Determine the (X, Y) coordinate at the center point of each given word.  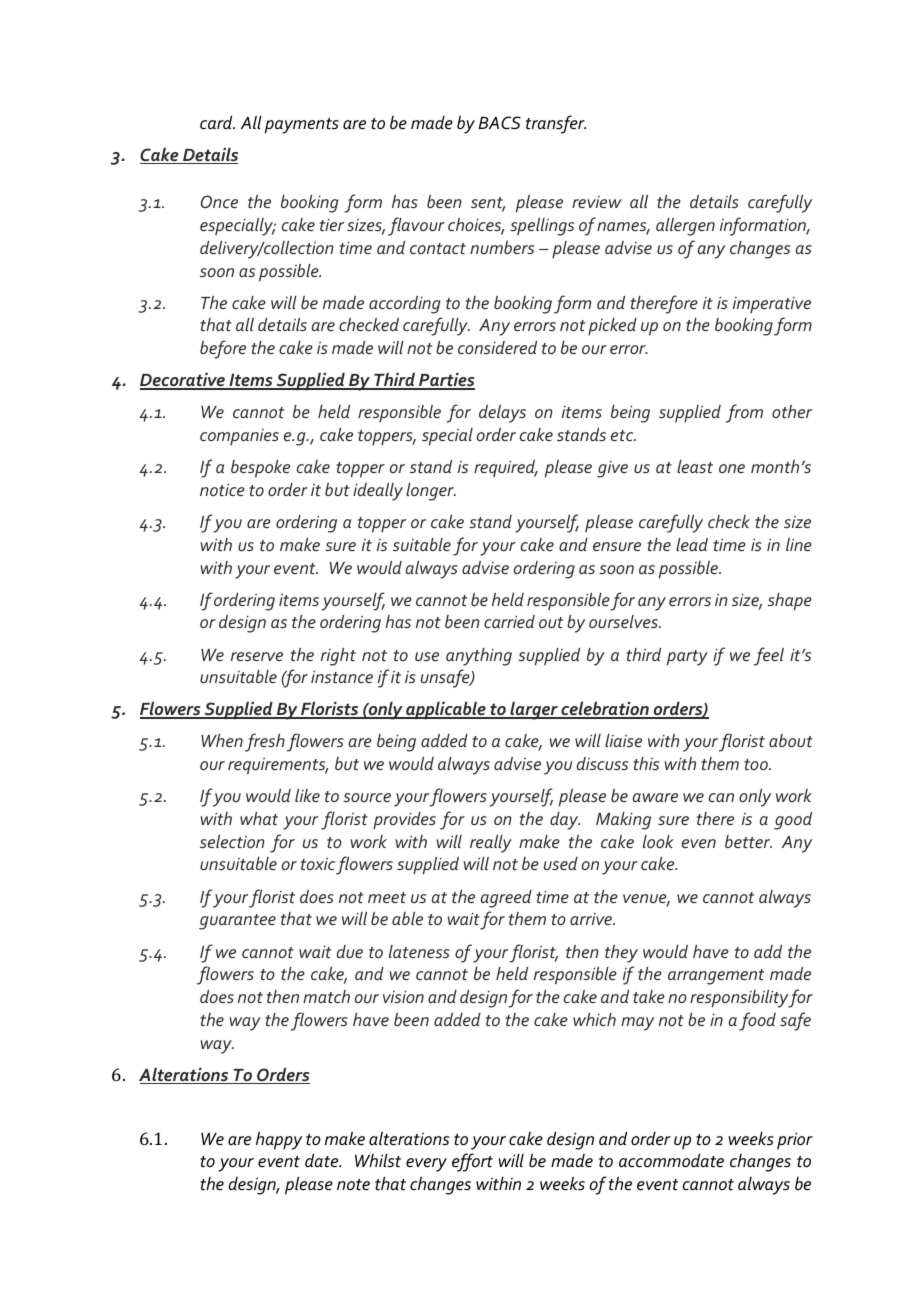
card (217, 123)
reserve (257, 656)
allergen (685, 227)
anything (479, 657)
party (687, 658)
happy (279, 1141)
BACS (499, 123)
